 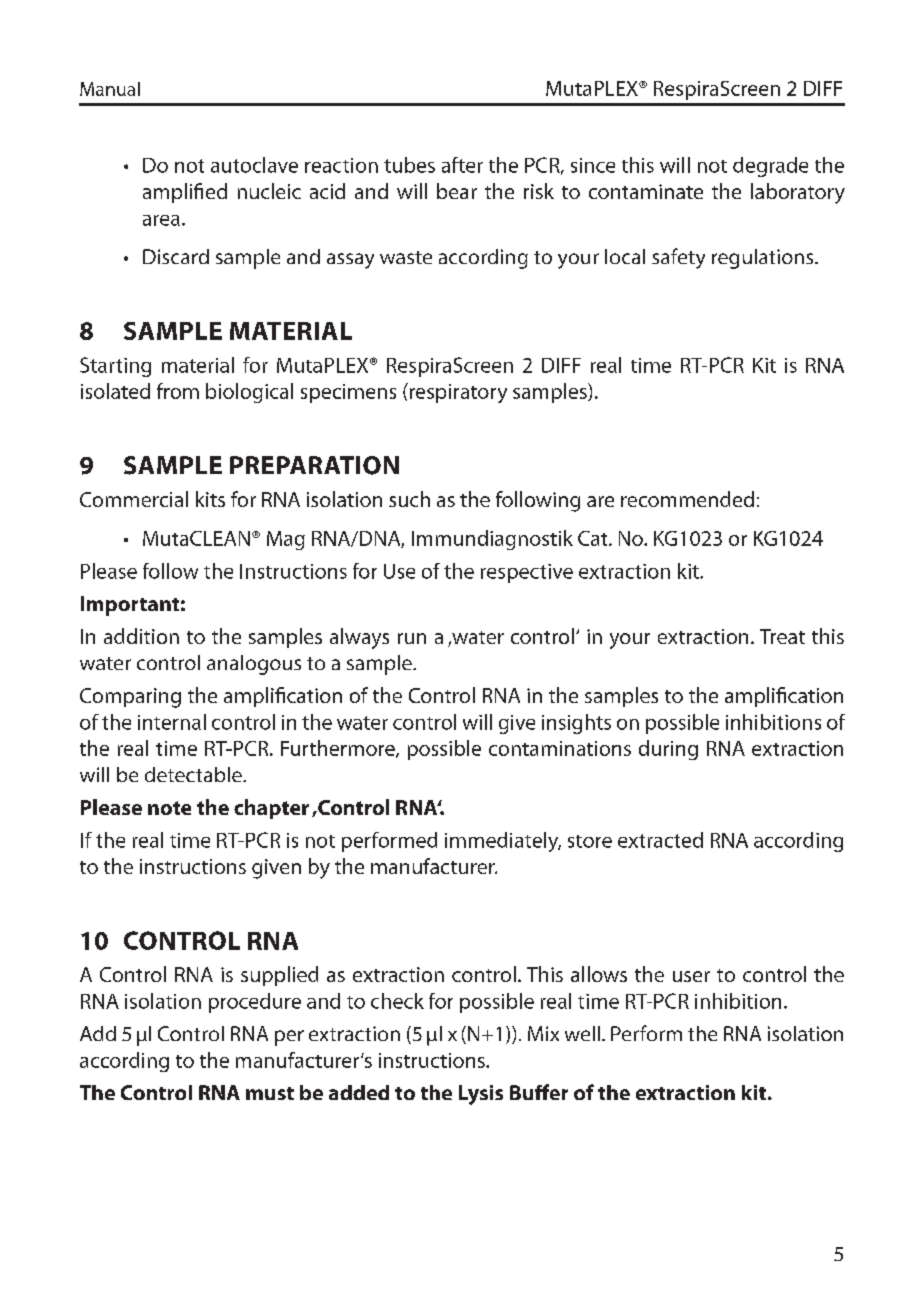 I want to click on waste, so click(x=406, y=257).
